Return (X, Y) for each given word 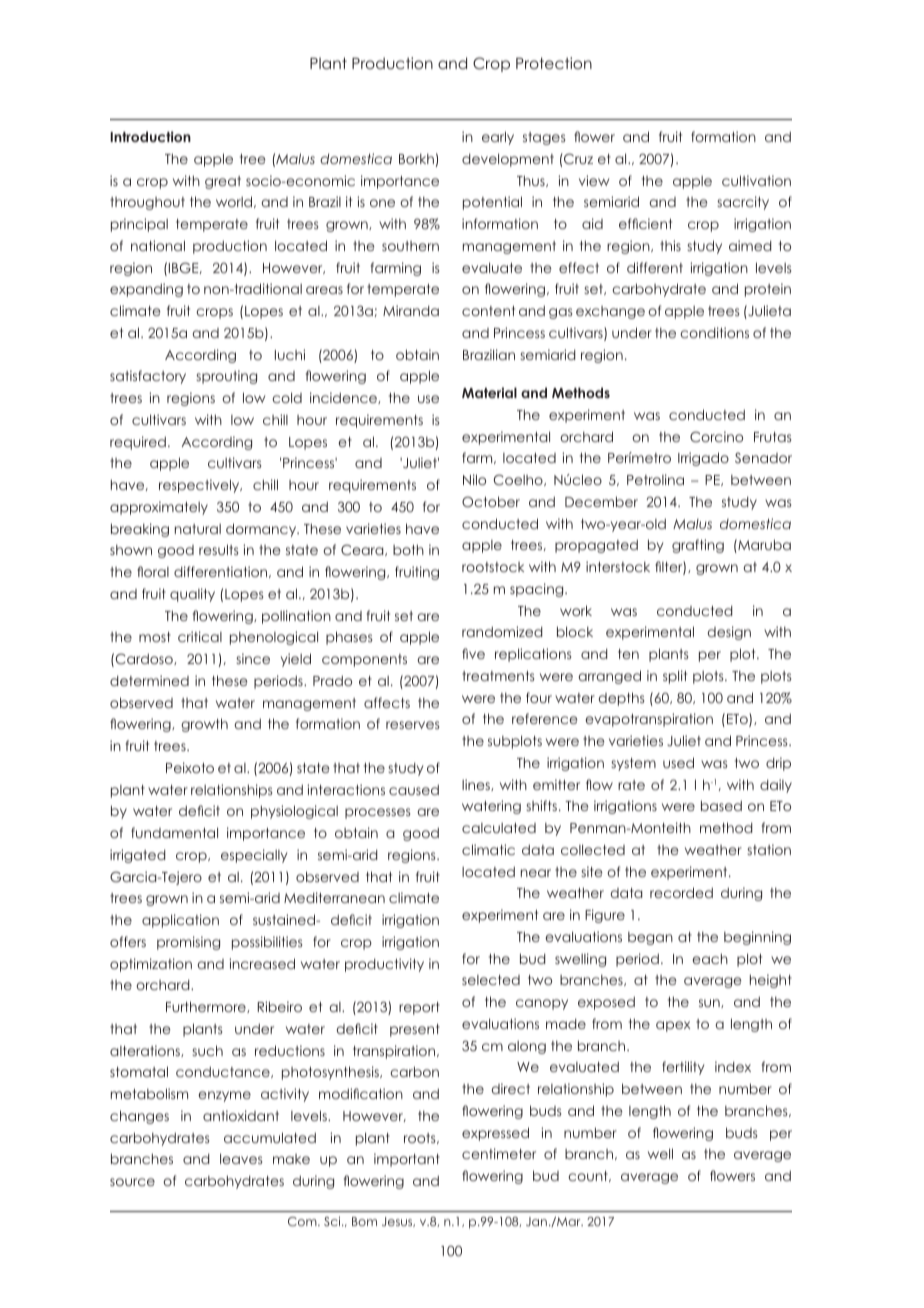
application (180, 921)
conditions (714, 332)
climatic (488, 849)
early (498, 138)
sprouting (226, 377)
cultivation (756, 180)
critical (200, 636)
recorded (681, 892)
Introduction (150, 136)
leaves (241, 1158)
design (729, 633)
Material (489, 392)
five (473, 653)
